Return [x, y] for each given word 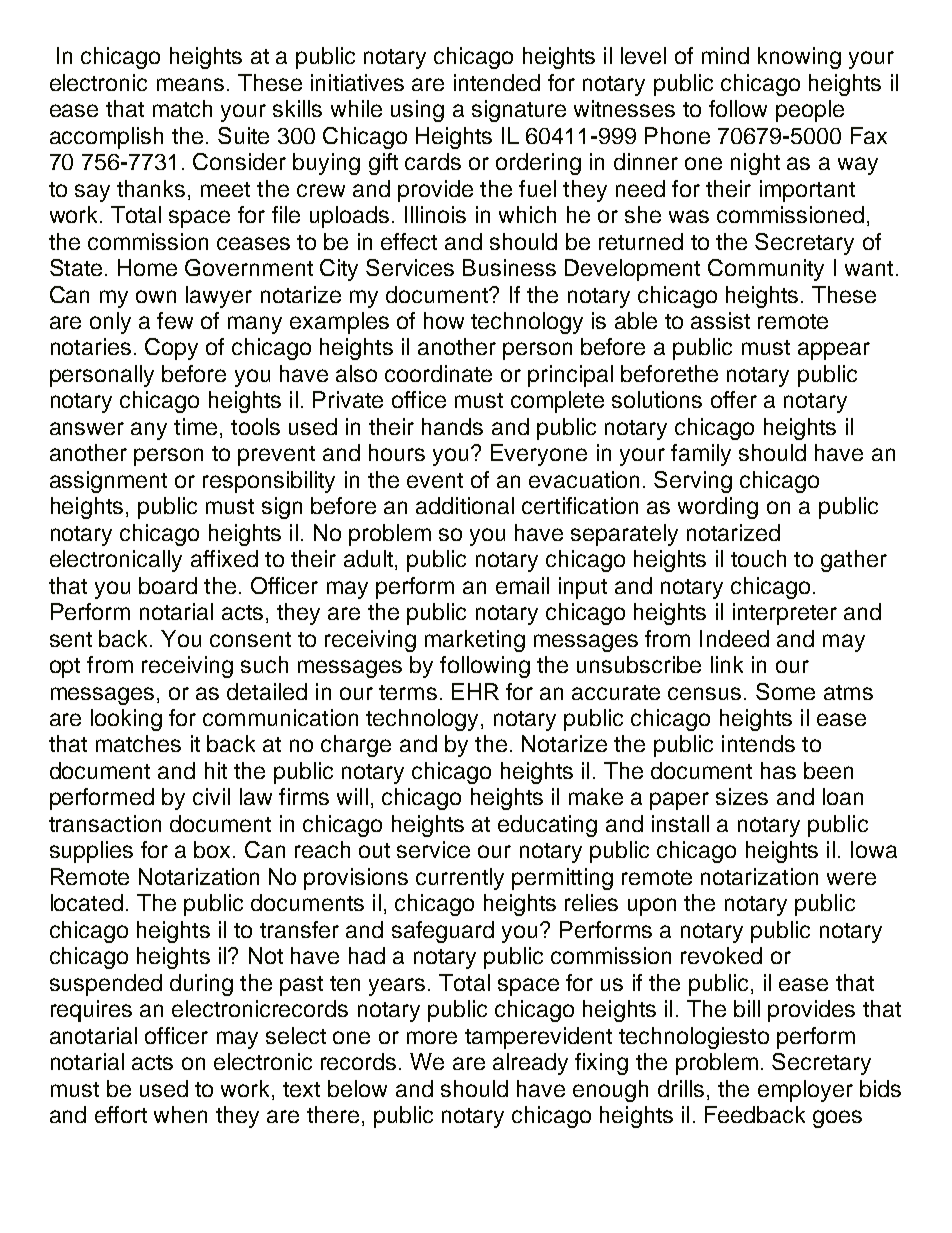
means [190, 84]
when [180, 1114]
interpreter [785, 614]
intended [497, 82]
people [810, 111]
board [168, 585]
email [522, 585]
